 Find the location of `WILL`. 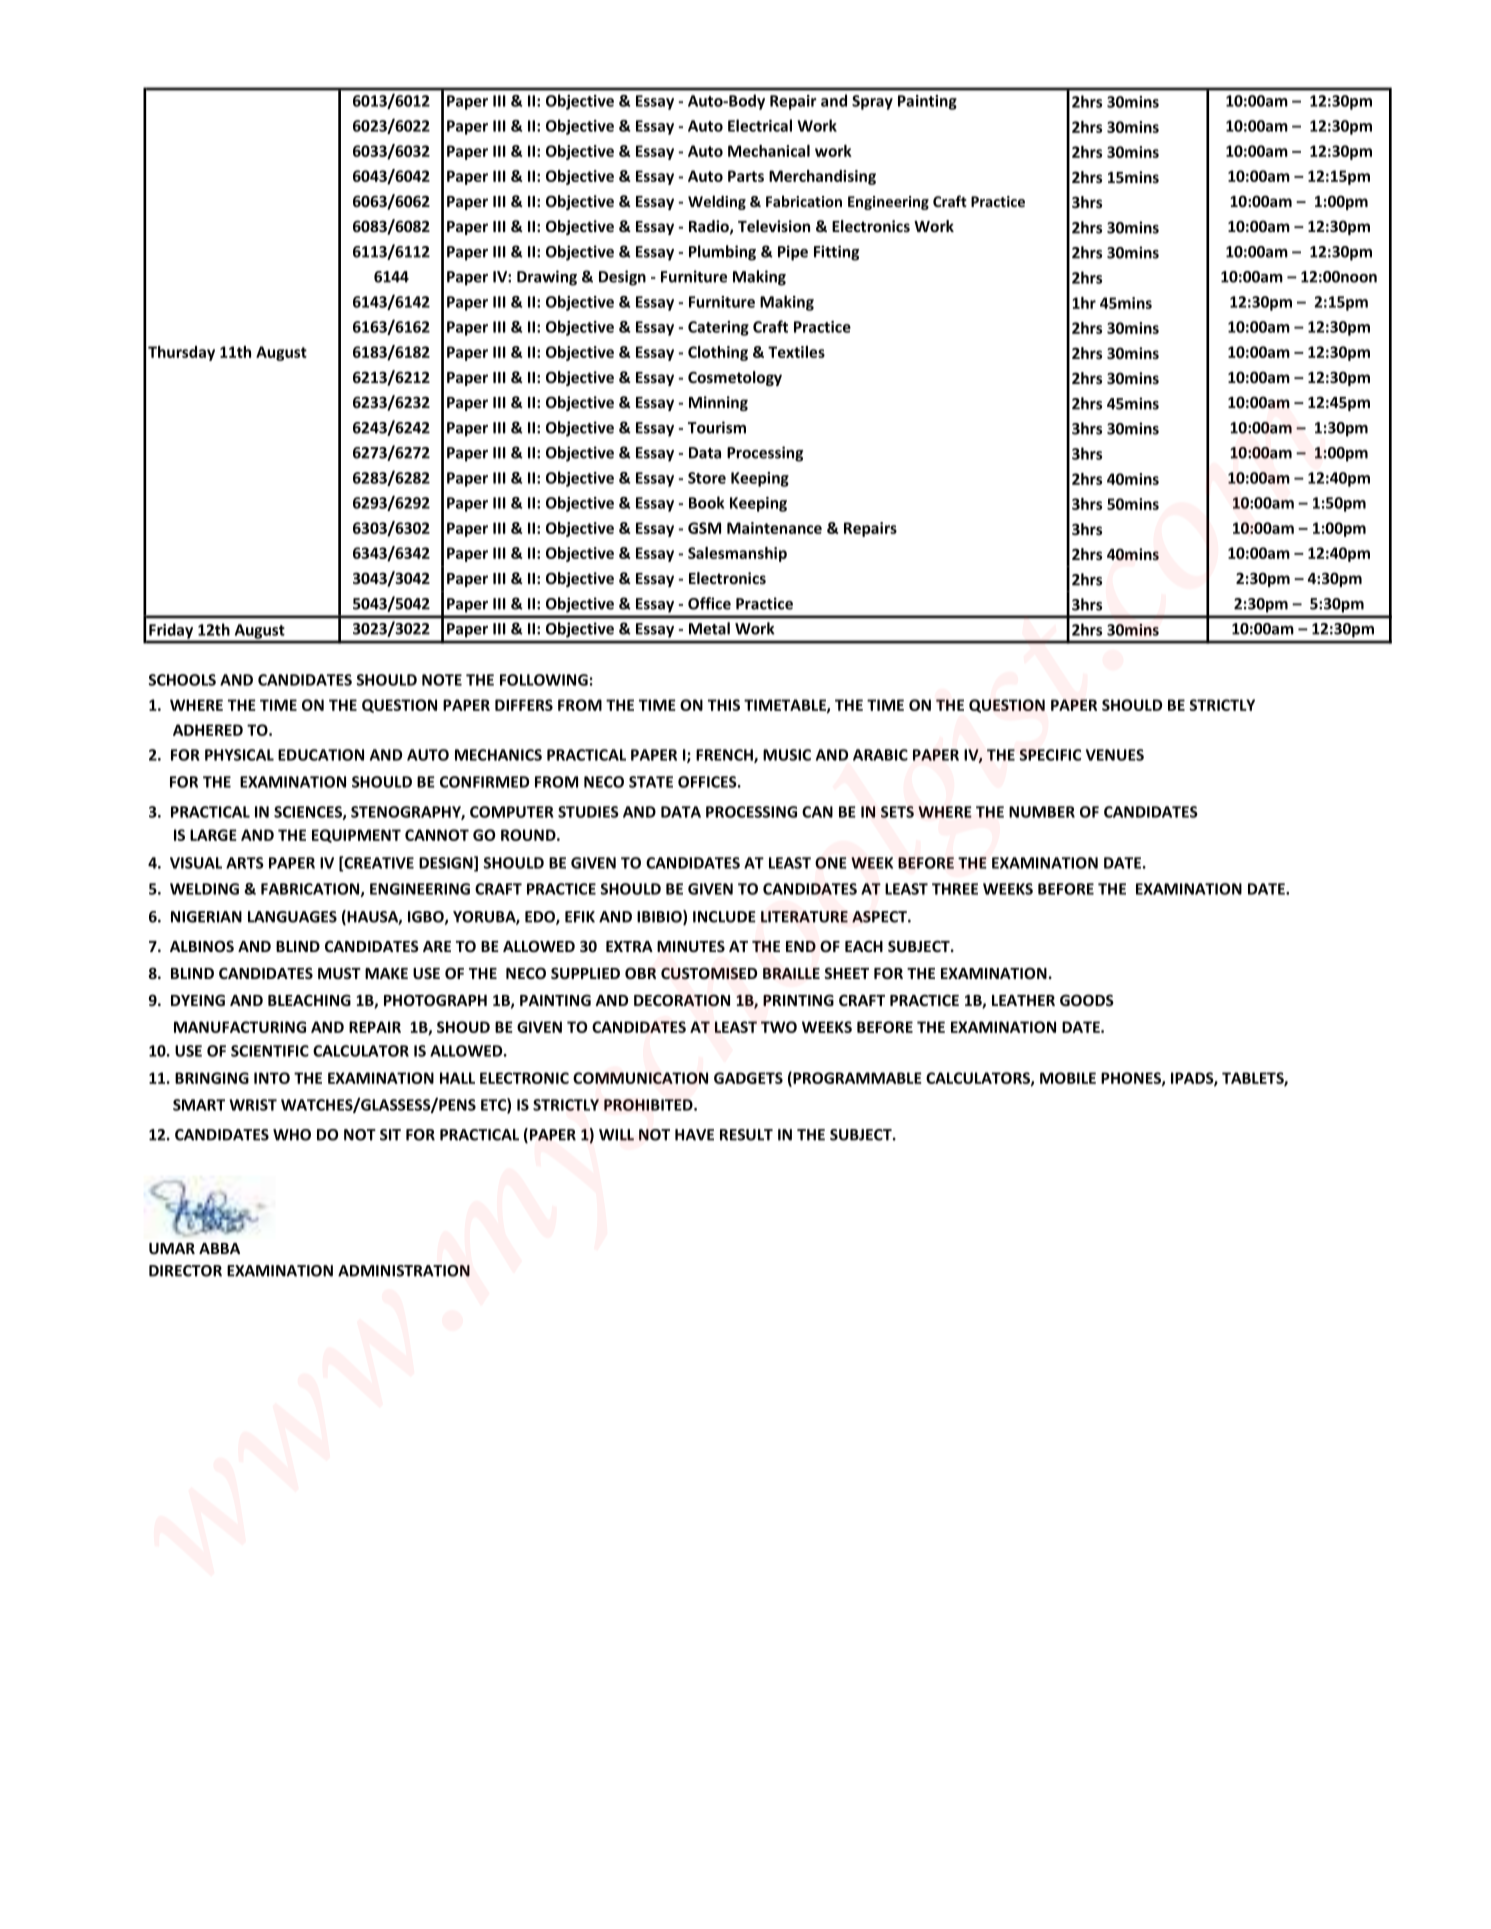

WILL is located at coordinates (616, 1135).
